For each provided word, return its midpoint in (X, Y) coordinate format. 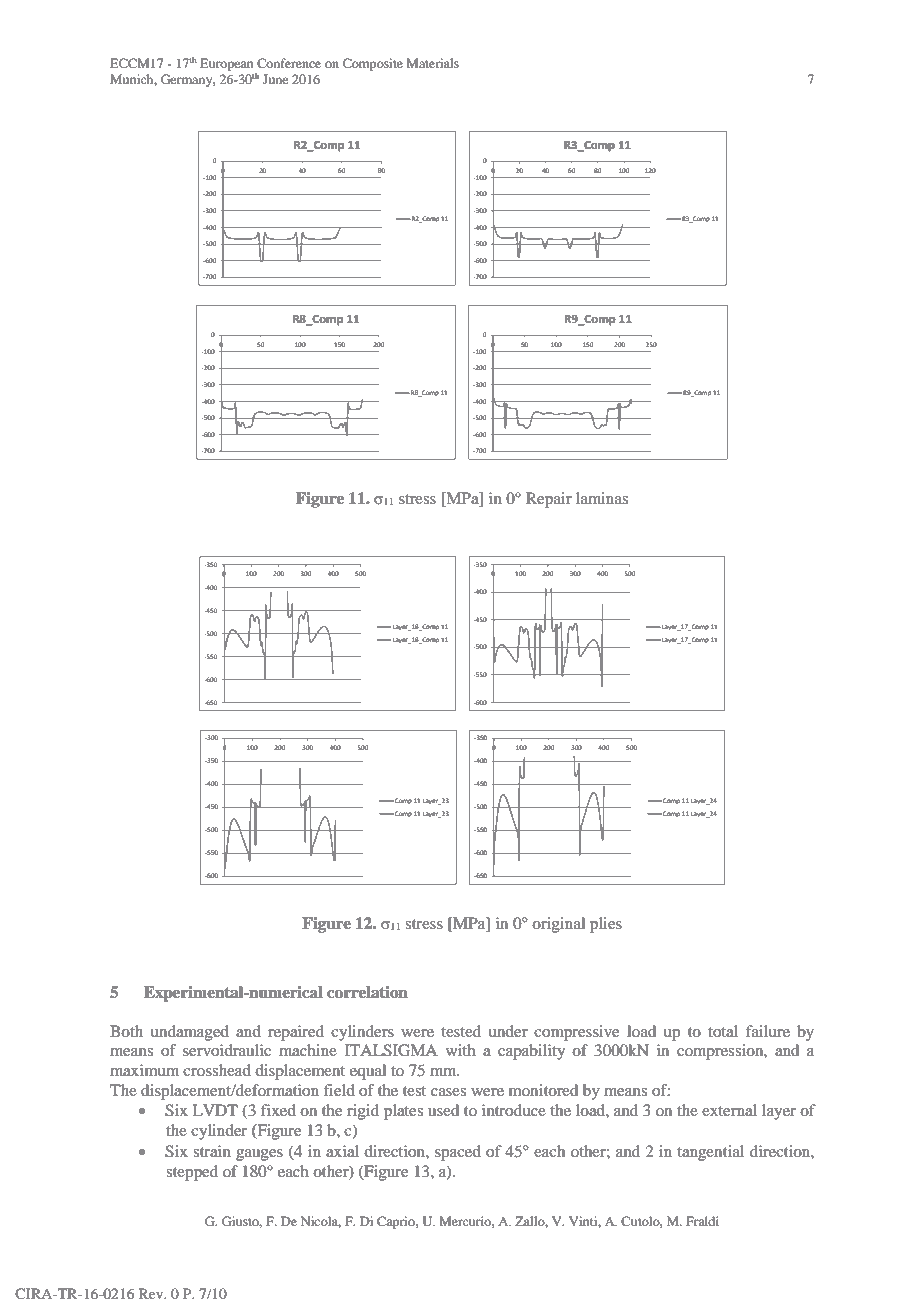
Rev (152, 1293)
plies (606, 925)
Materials (433, 63)
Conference (289, 63)
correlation (367, 992)
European (226, 64)
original (558, 925)
